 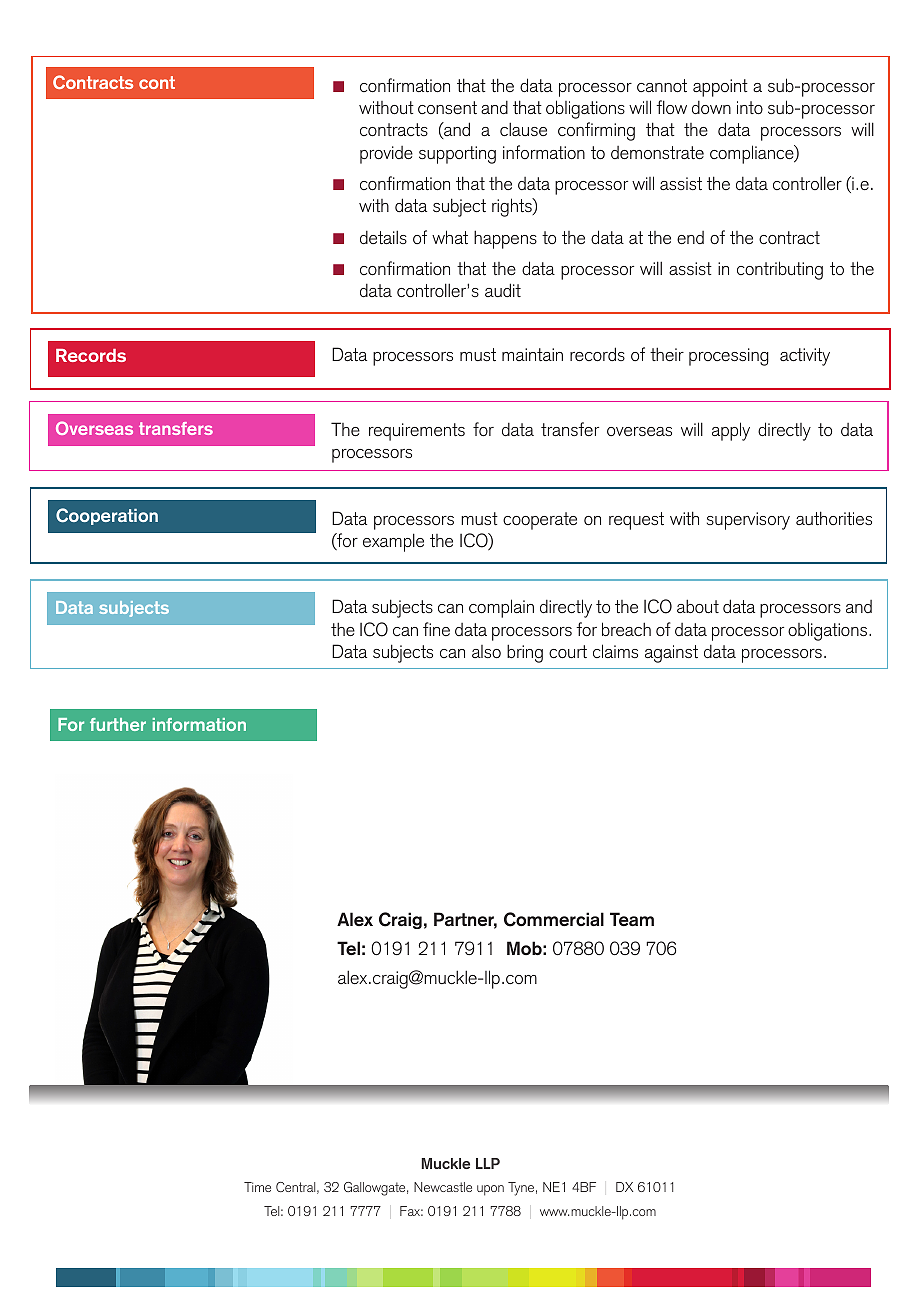 What do you see at coordinates (417, 432) in the page?
I see `requirements` at bounding box center [417, 432].
